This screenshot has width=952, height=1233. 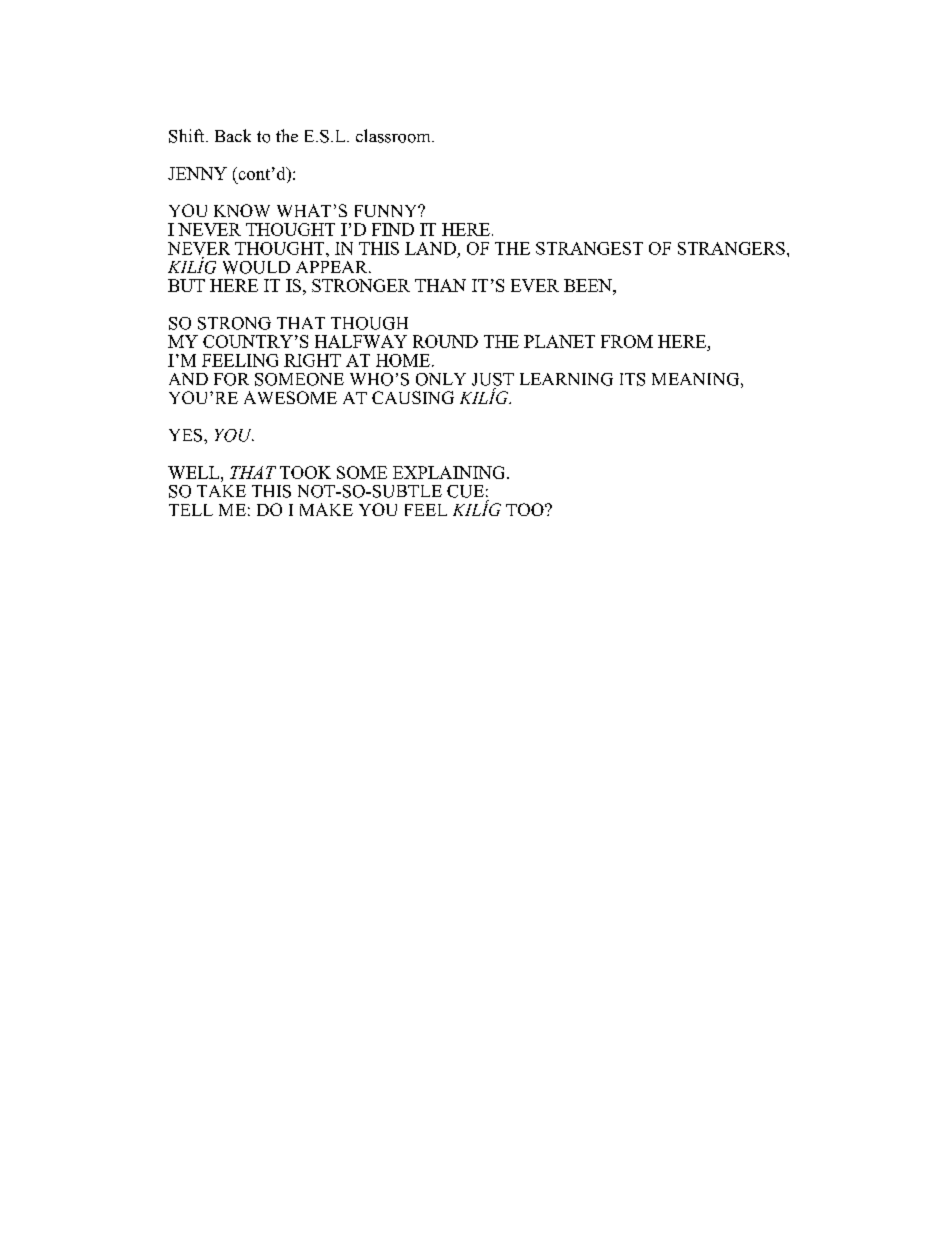 What do you see at coordinates (394, 136) in the screenshot?
I see `classroom` at bounding box center [394, 136].
